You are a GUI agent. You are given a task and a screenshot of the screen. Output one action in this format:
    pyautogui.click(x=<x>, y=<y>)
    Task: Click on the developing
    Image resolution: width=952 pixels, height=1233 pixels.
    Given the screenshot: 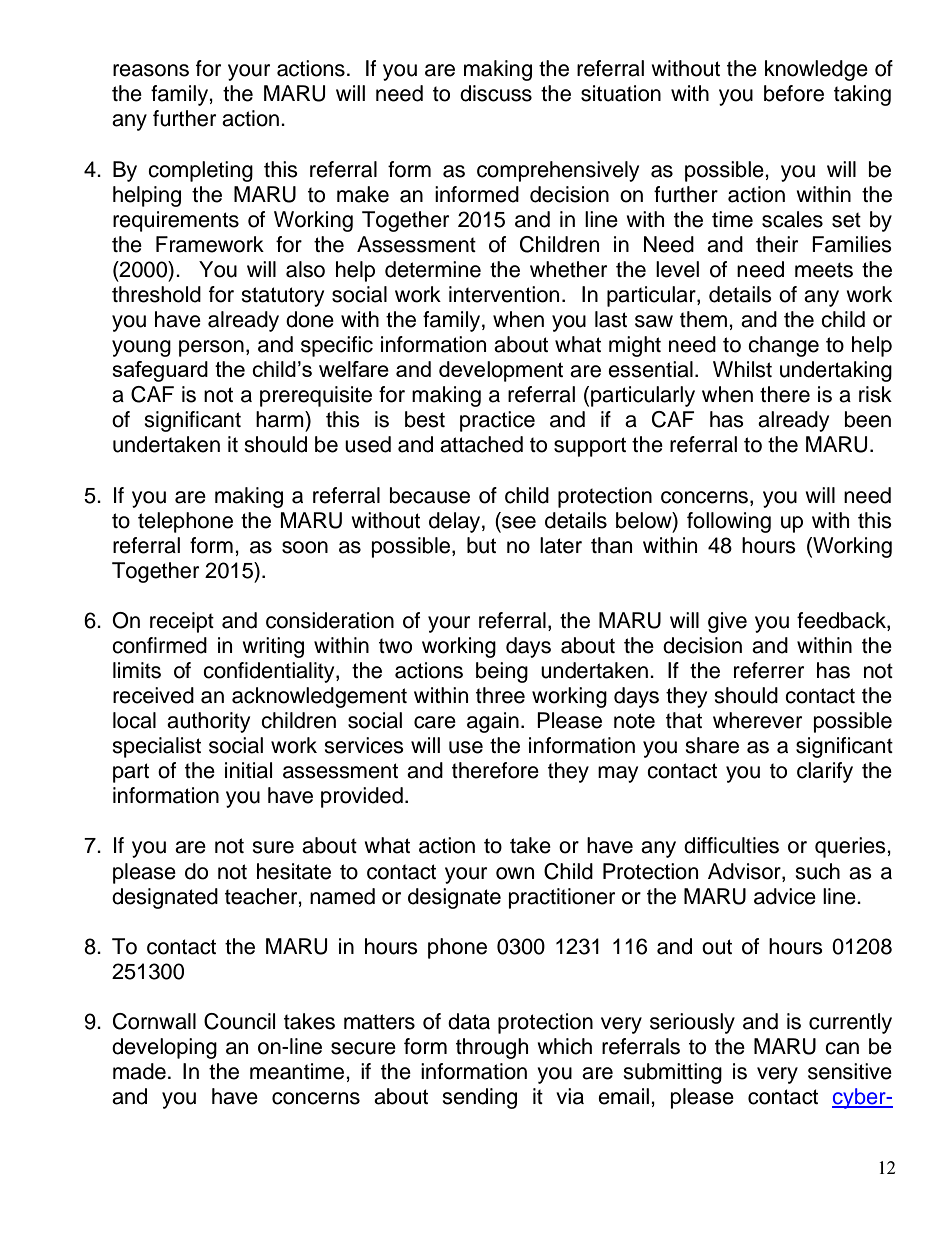 What is the action you would take?
    pyautogui.click(x=164, y=1048)
